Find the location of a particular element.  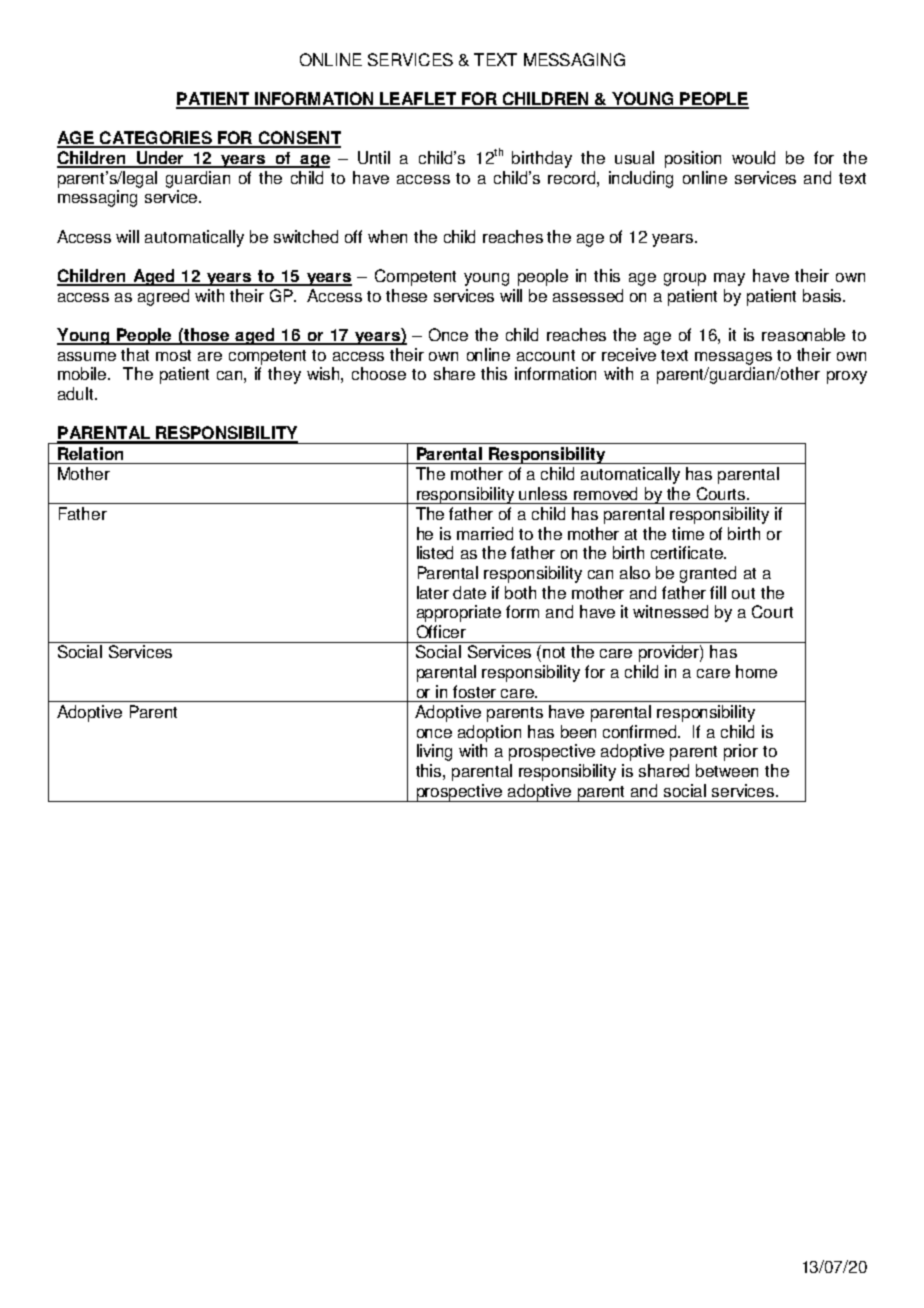

CATEGORIES is located at coordinates (155, 139).
